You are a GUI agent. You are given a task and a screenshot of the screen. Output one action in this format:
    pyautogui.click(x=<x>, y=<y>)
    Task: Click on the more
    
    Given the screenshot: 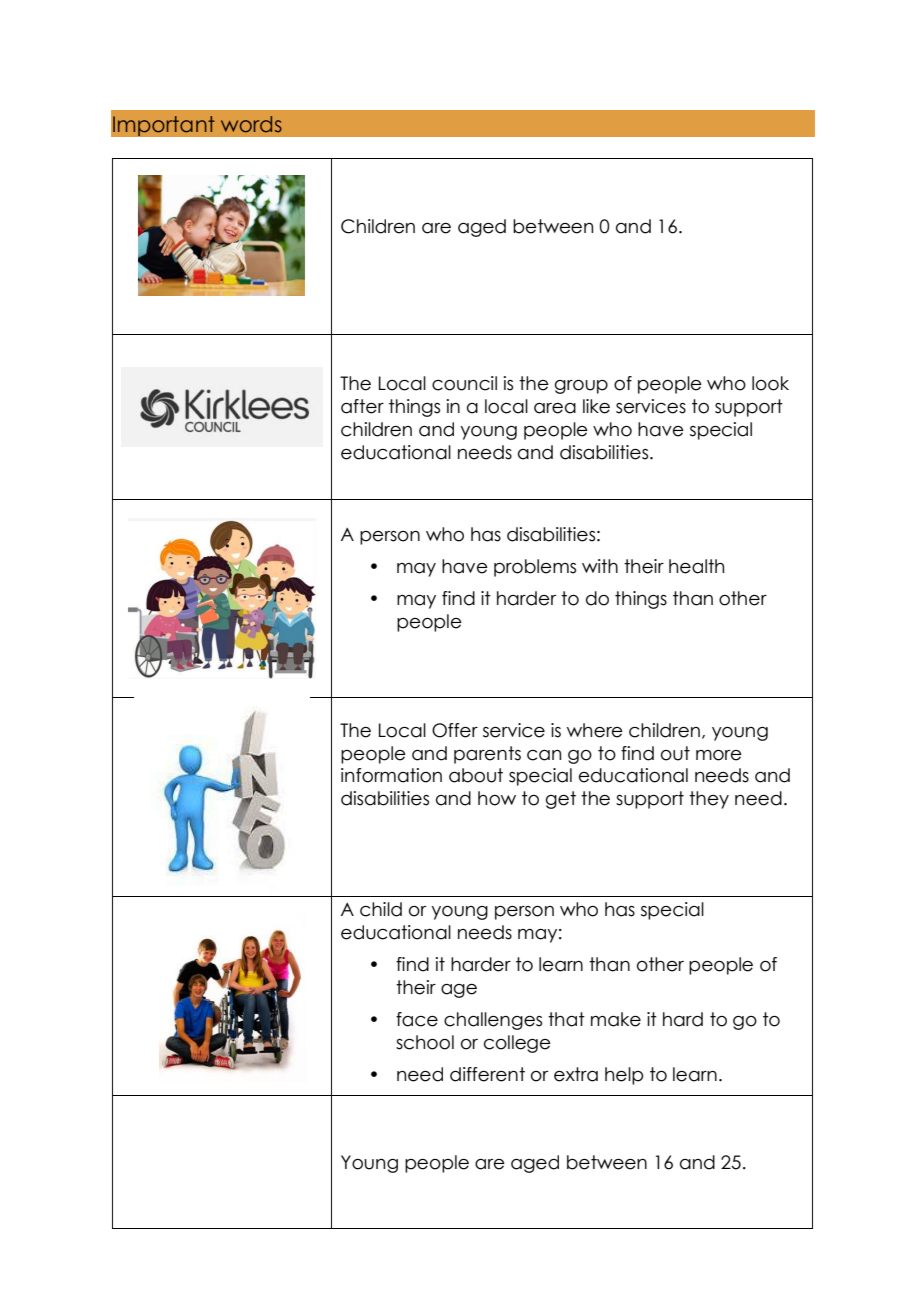 What is the action you would take?
    pyautogui.click(x=719, y=755)
